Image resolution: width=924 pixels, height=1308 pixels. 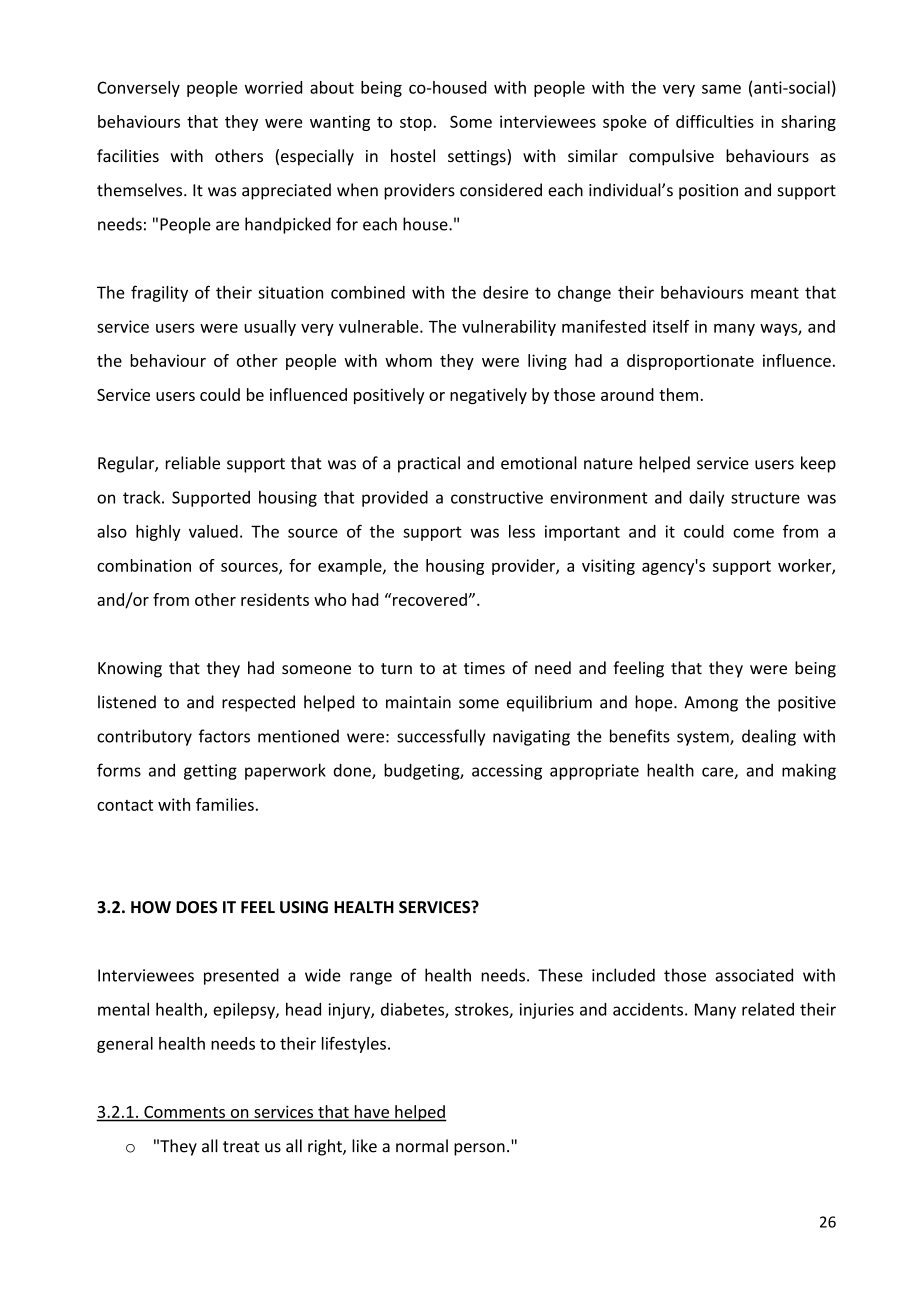 What do you see at coordinates (715, 121) in the document?
I see `difficulties` at bounding box center [715, 121].
